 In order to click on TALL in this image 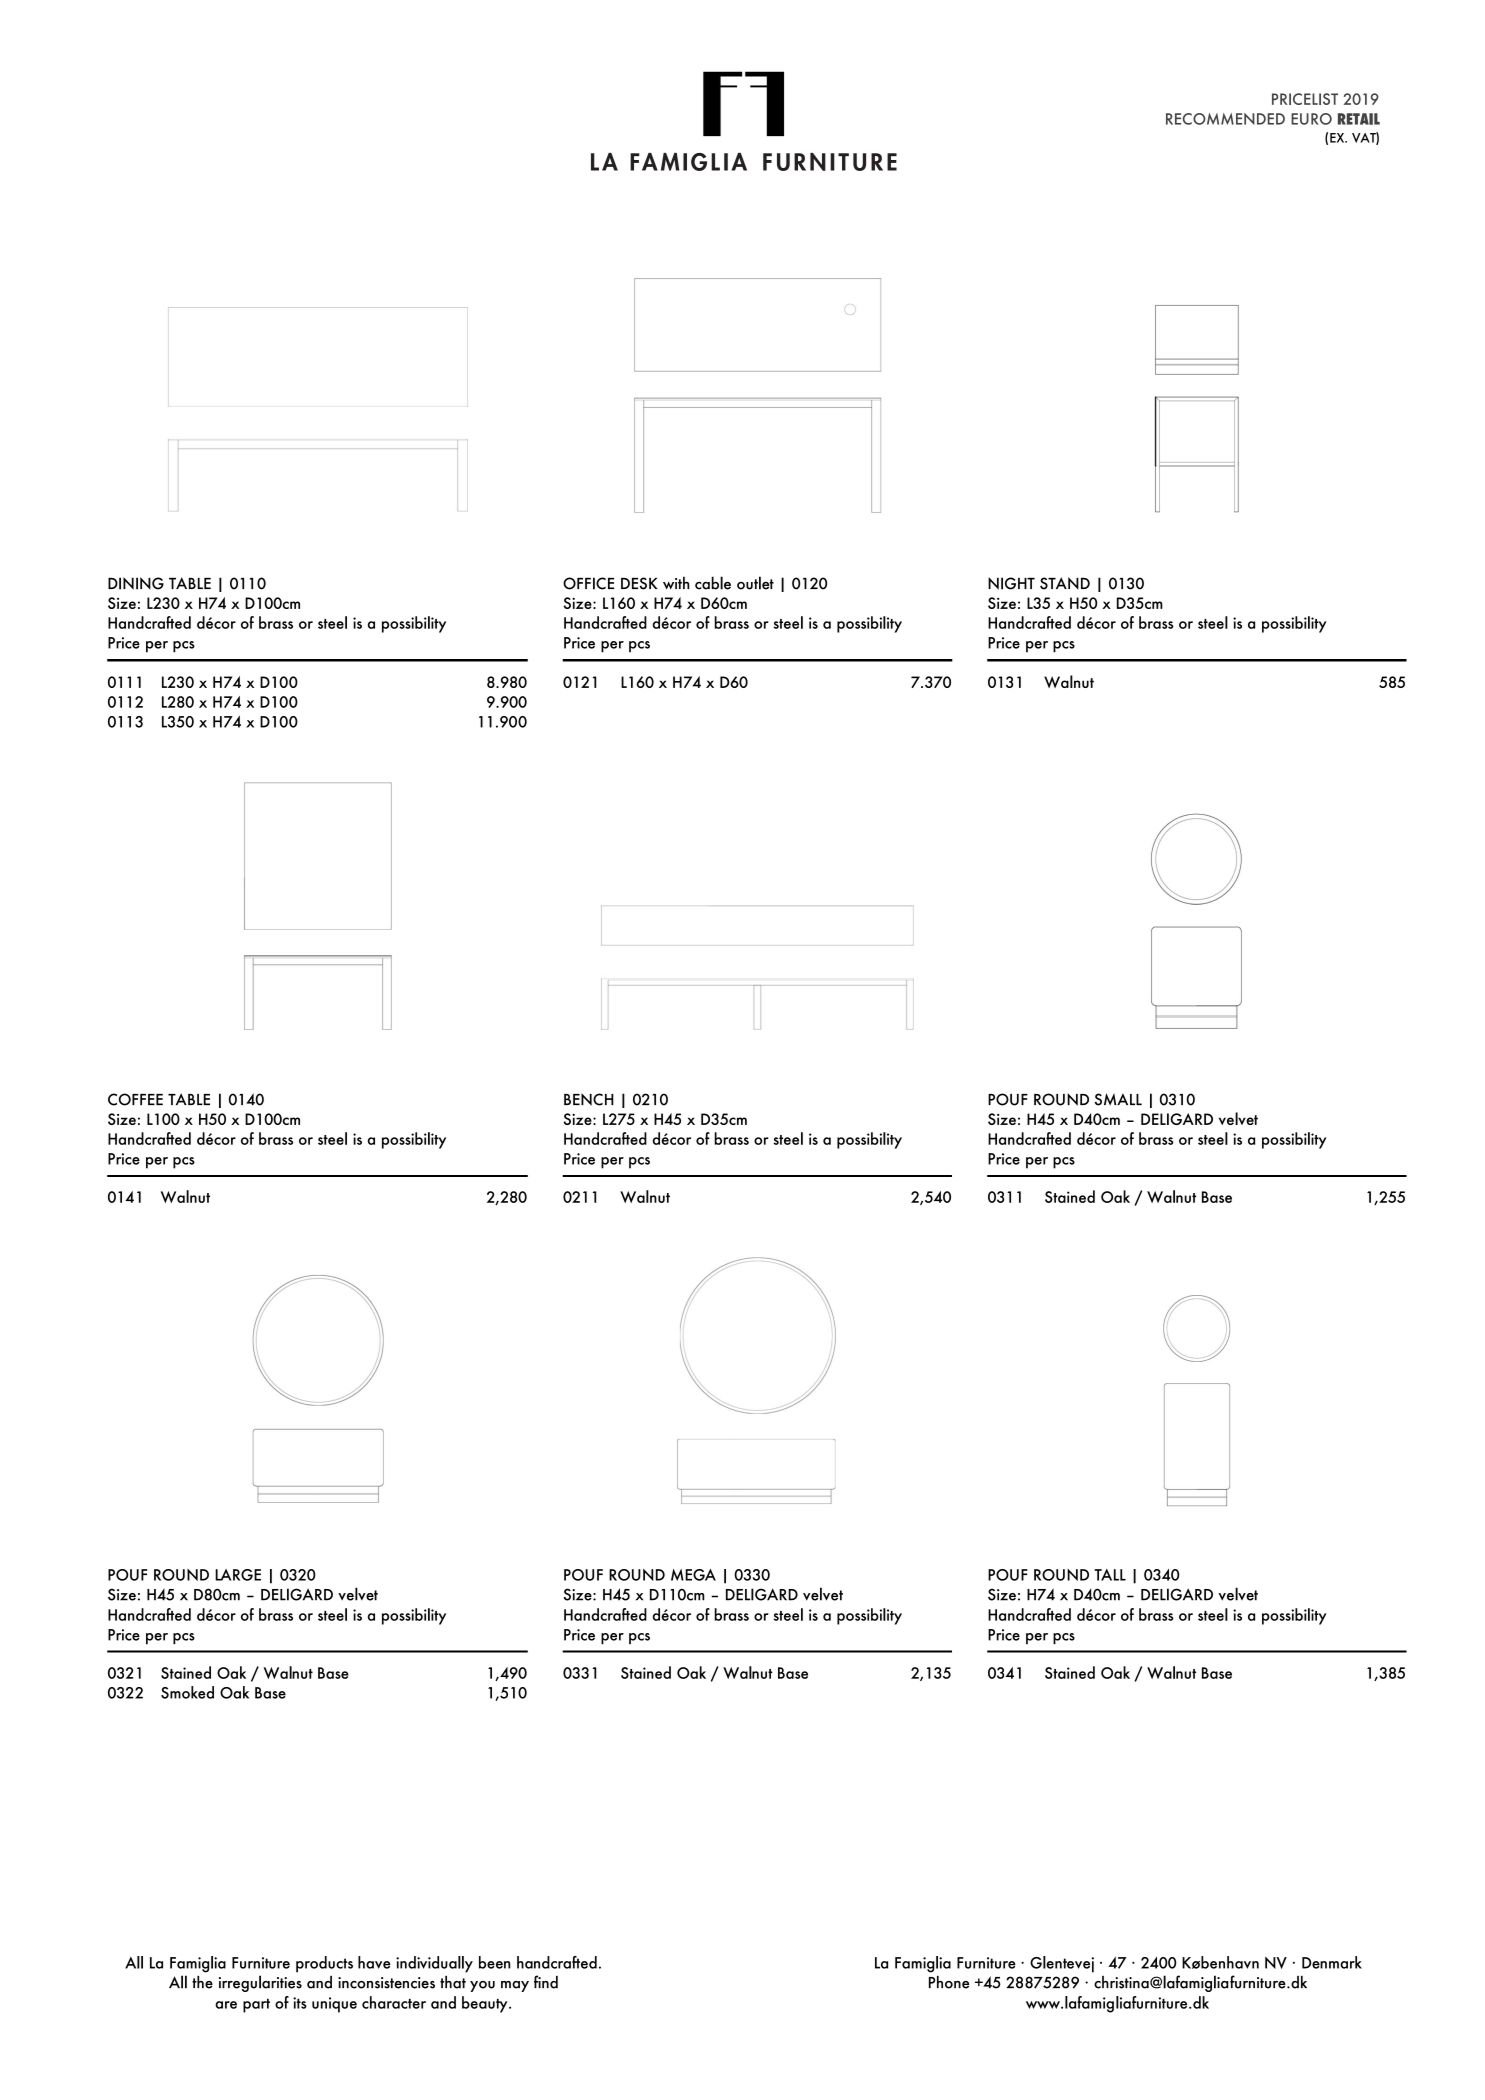, I will do `click(1110, 1575)`.
